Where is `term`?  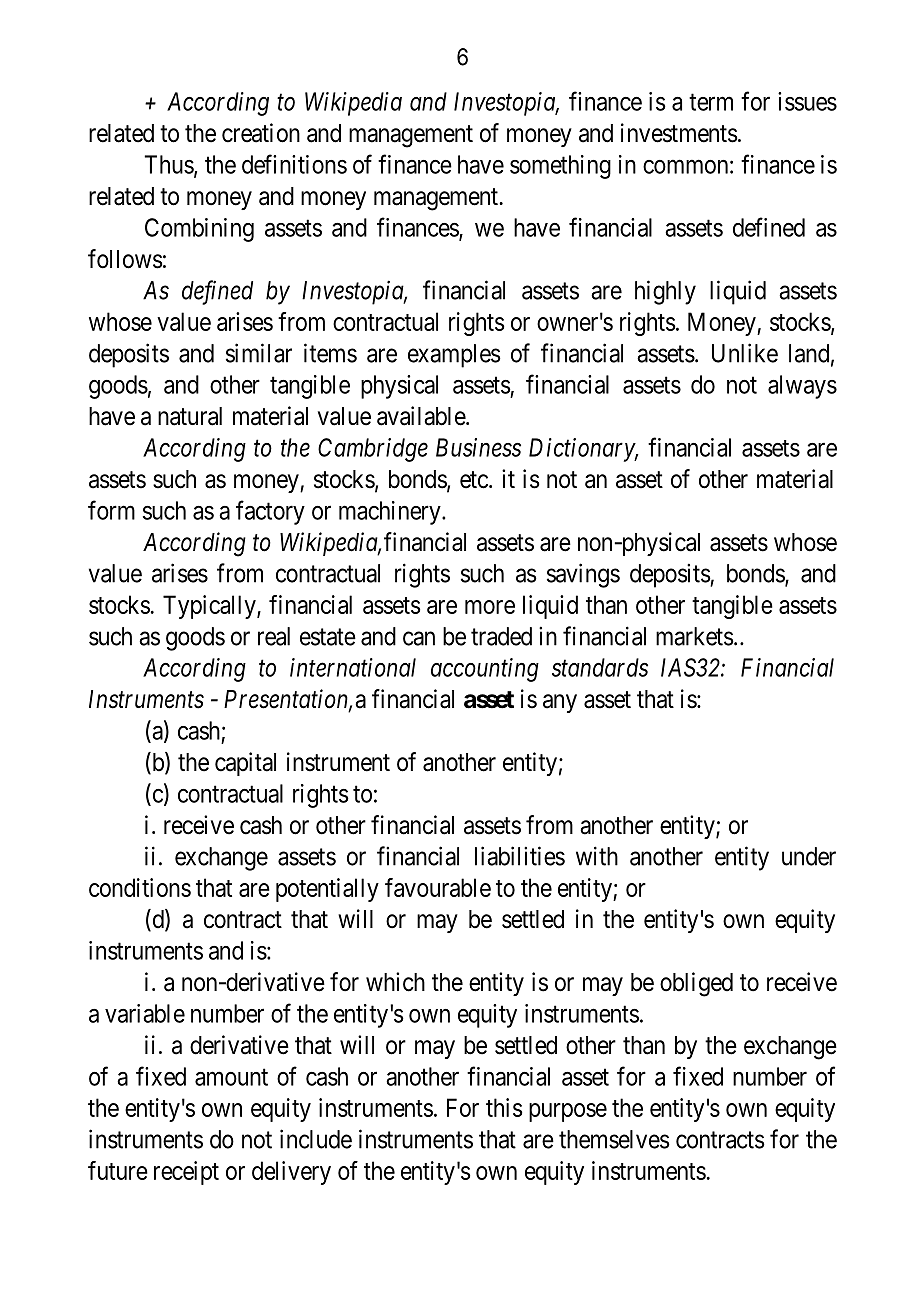
term is located at coordinates (711, 102).
